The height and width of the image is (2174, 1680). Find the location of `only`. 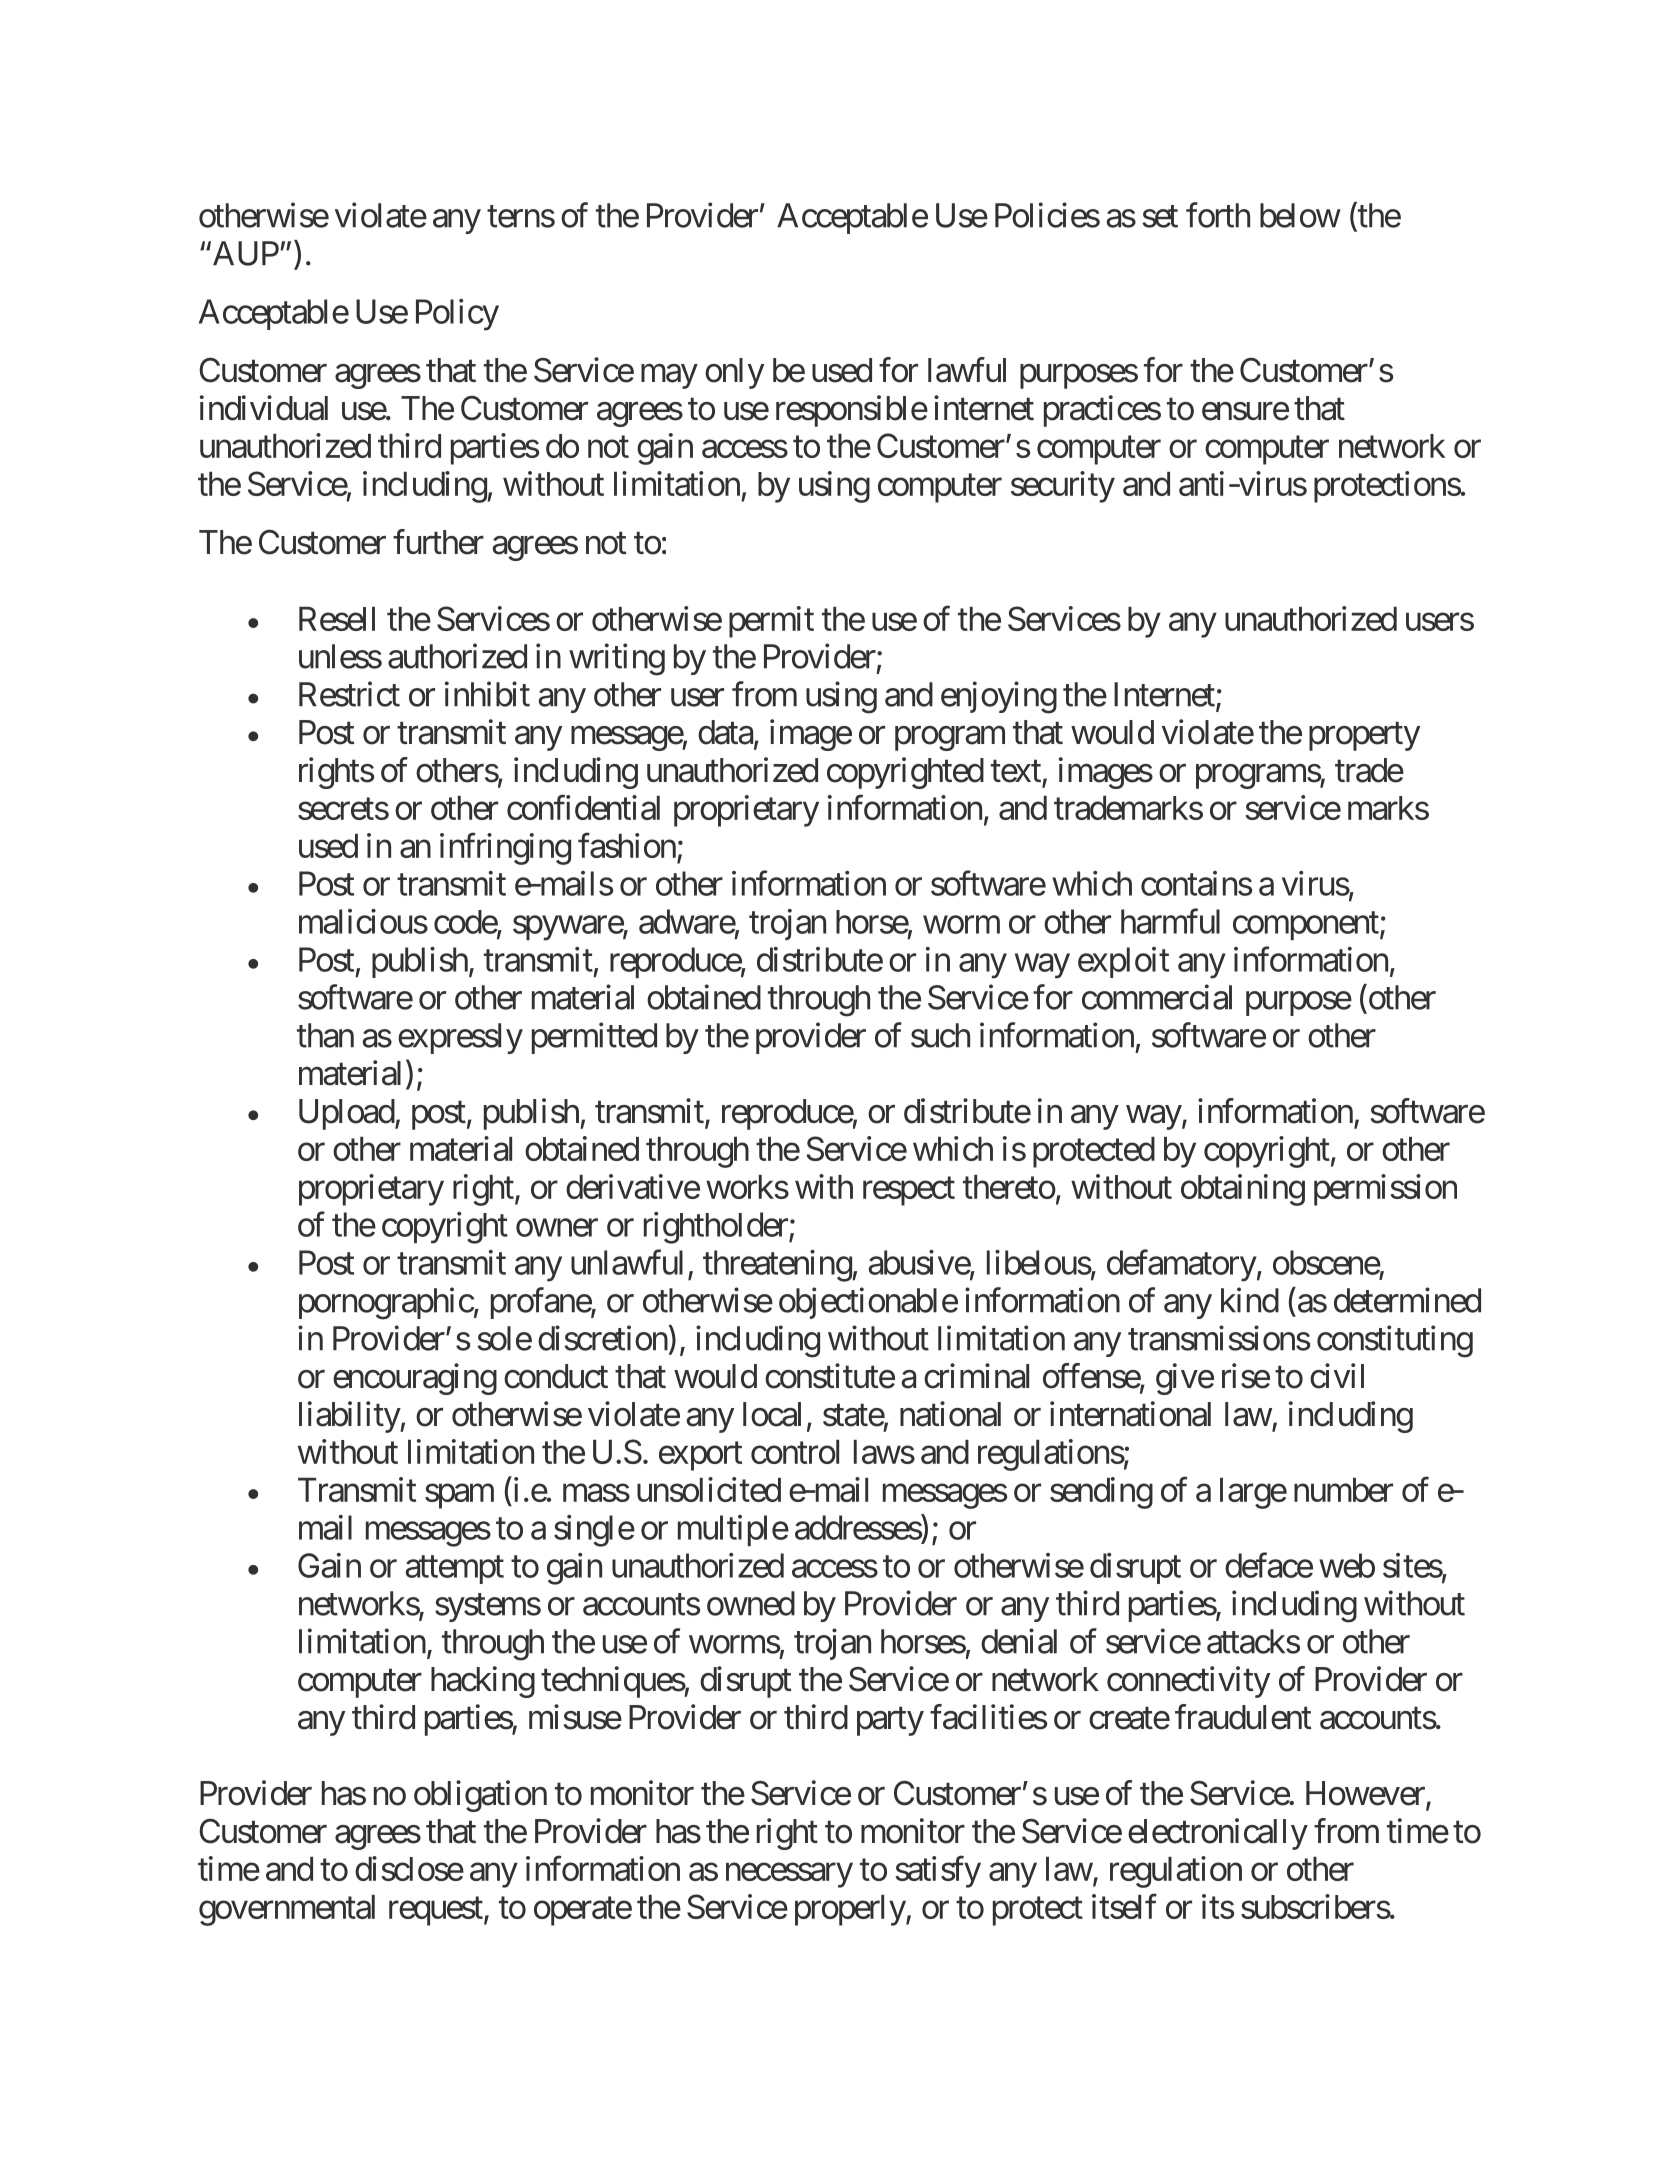

only is located at coordinates (734, 373).
